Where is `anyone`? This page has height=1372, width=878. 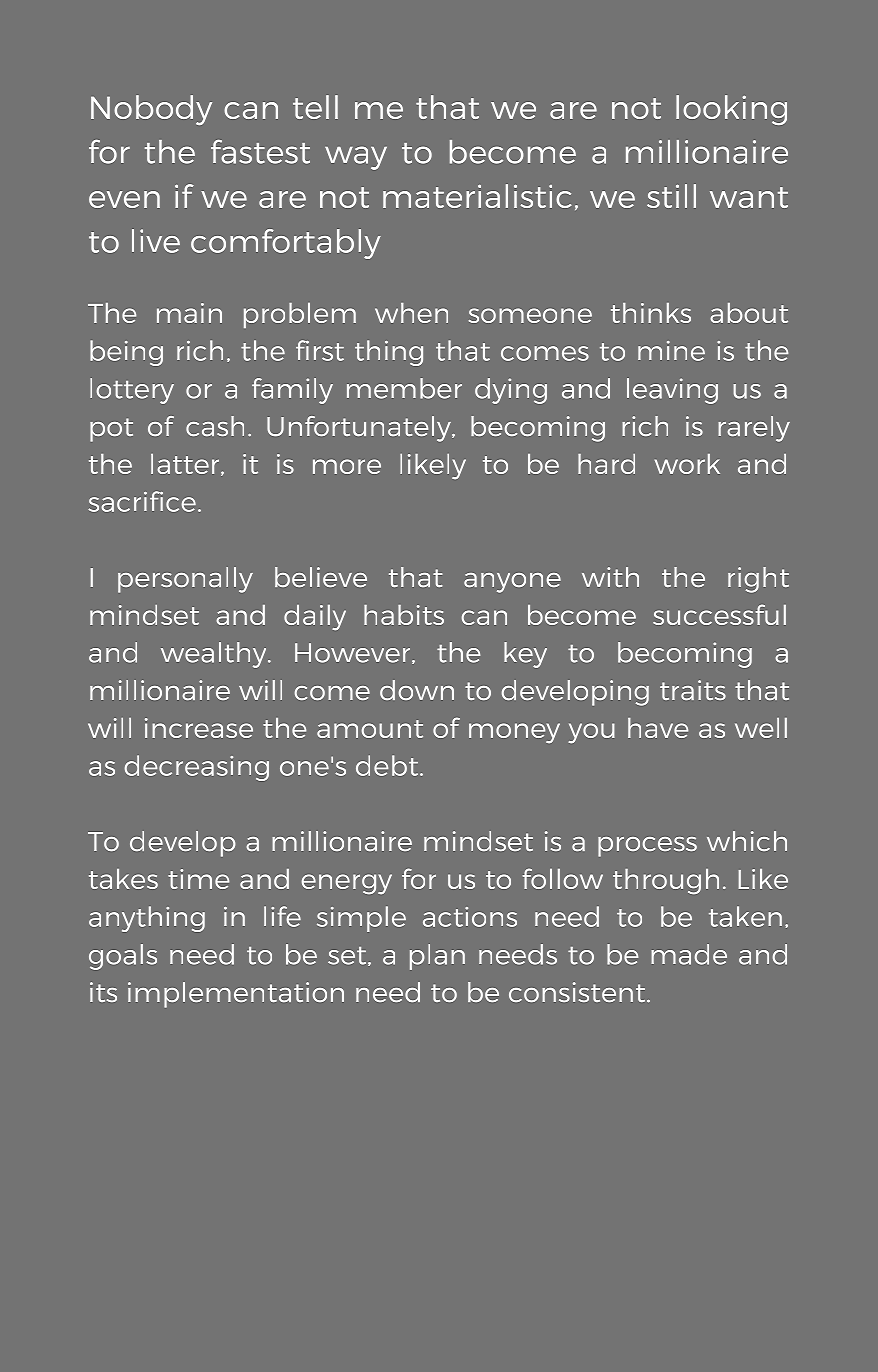 anyone is located at coordinates (512, 583).
